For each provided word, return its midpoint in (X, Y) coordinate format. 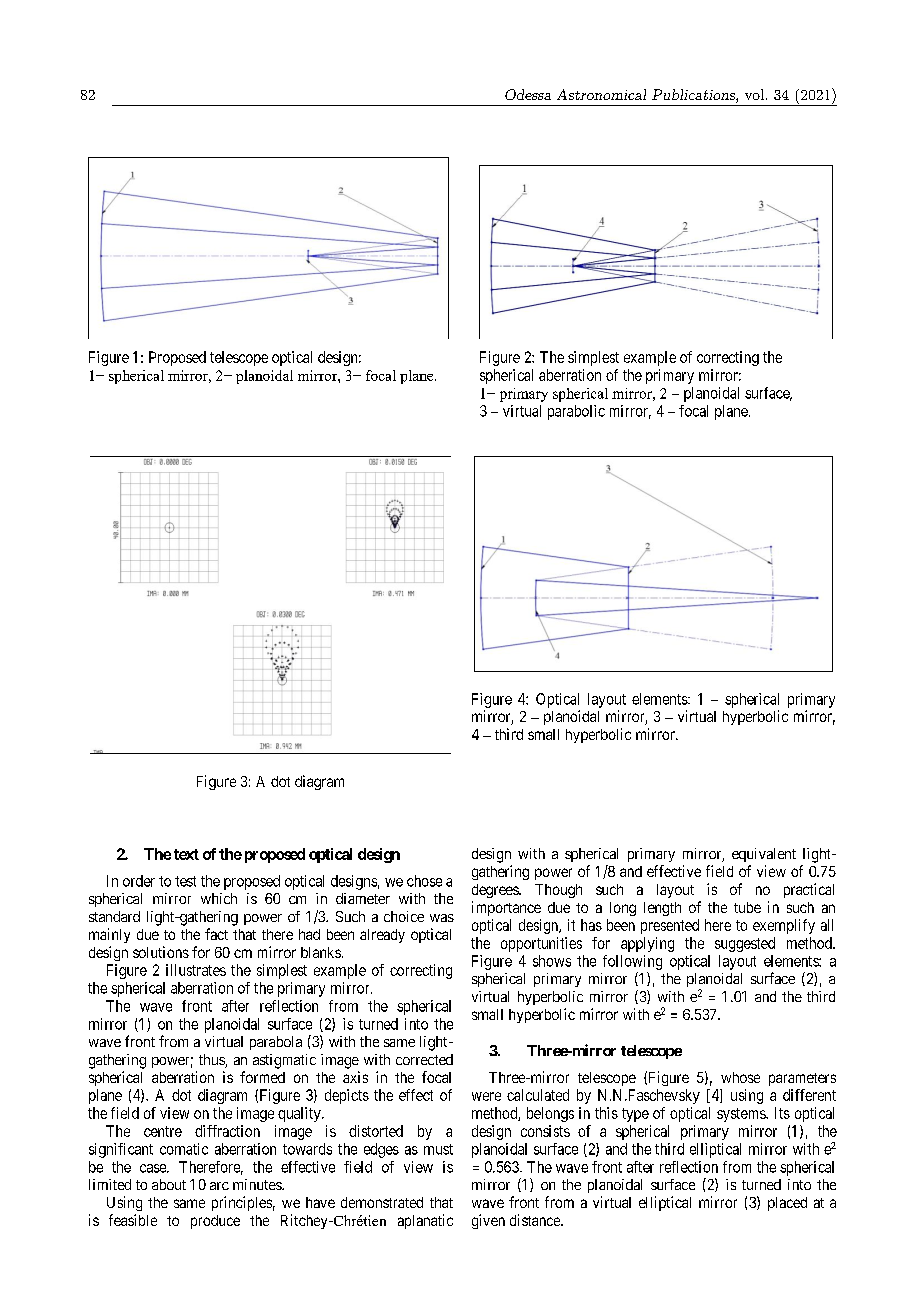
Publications (694, 96)
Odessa (528, 94)
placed (787, 1204)
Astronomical (601, 94)
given (488, 1221)
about (169, 1184)
